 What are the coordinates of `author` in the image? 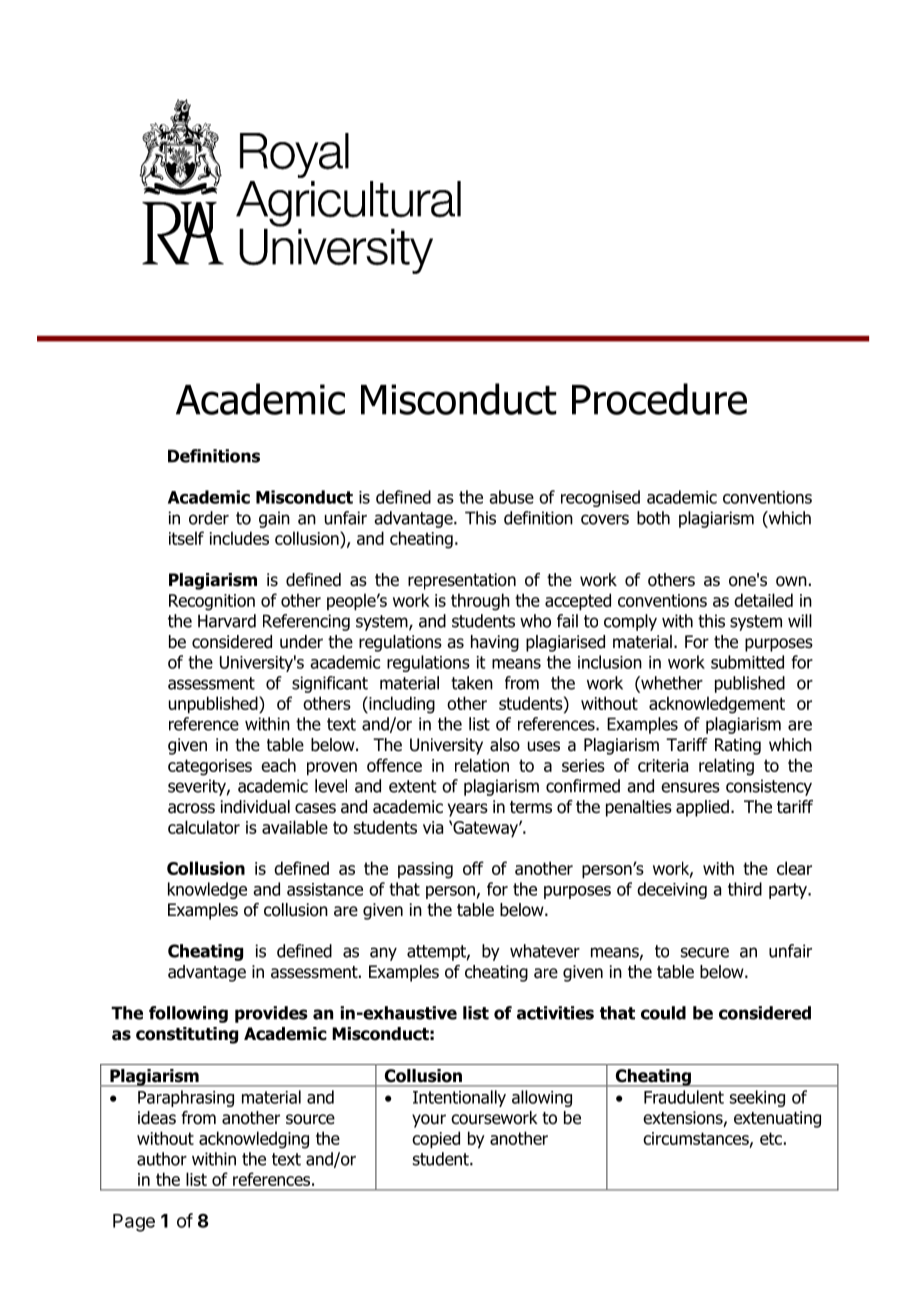 It's located at (162, 1159).
